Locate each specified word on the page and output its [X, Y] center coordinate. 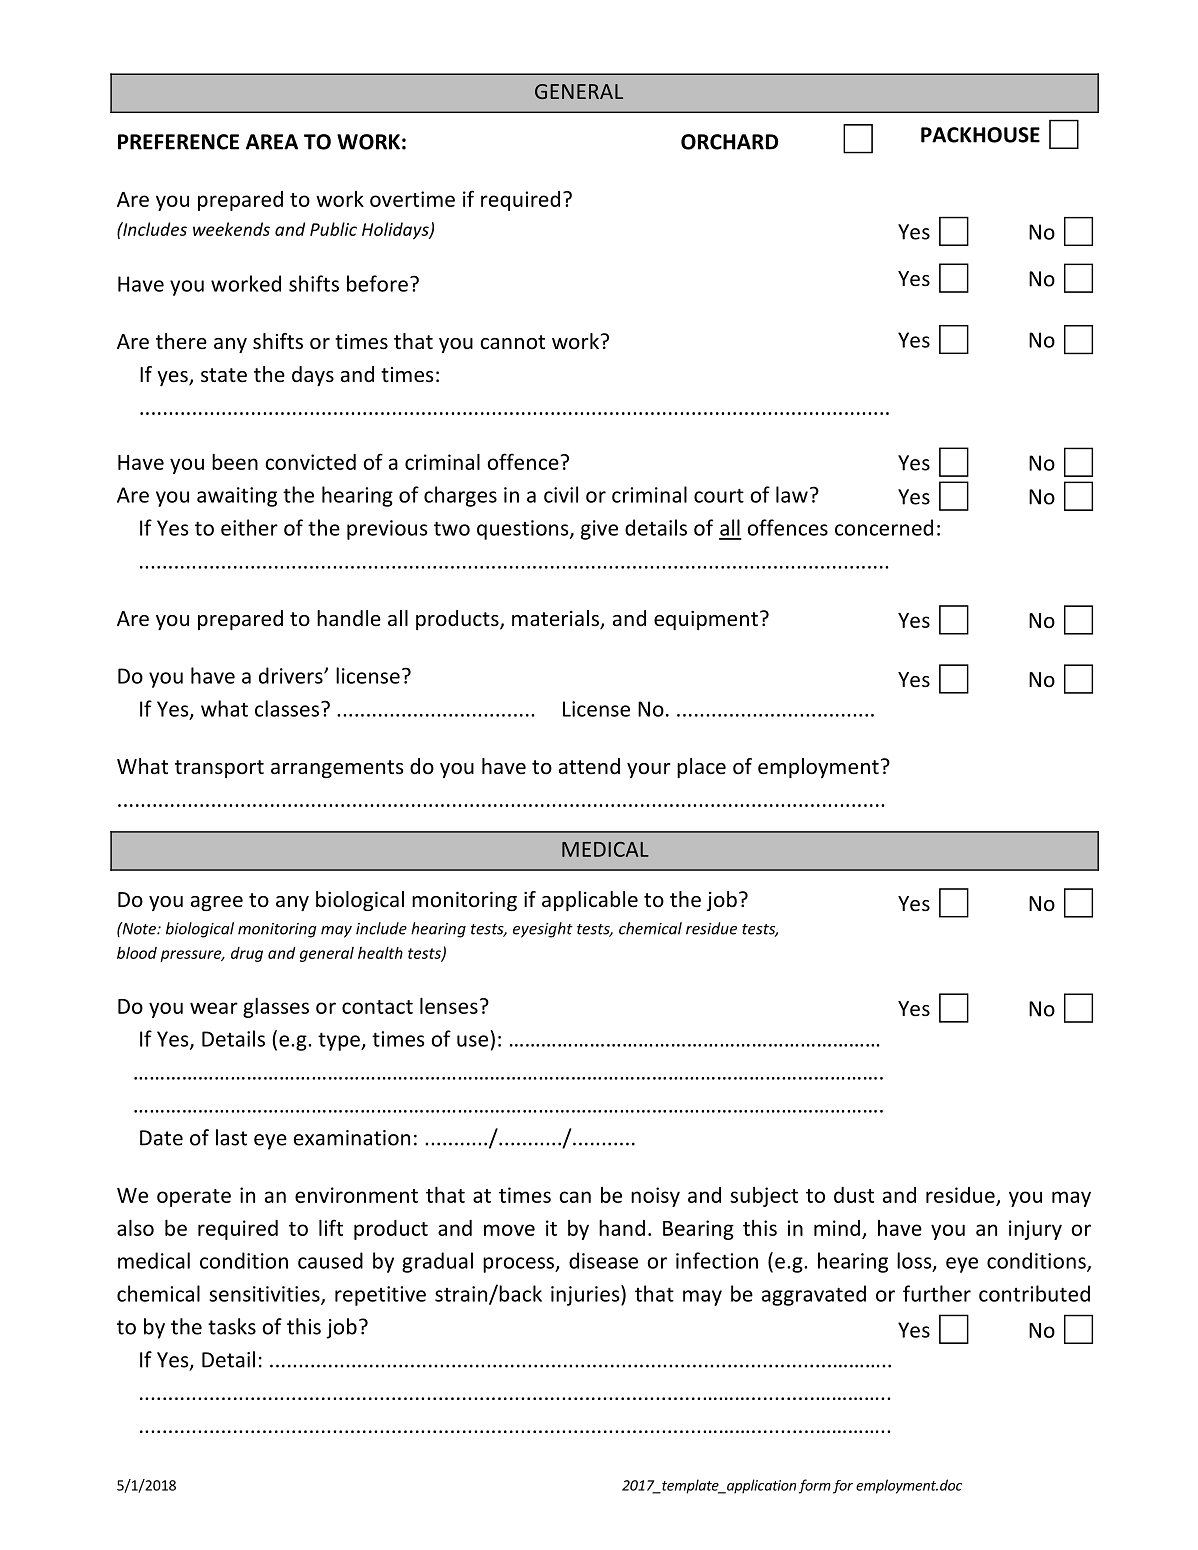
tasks [232, 1326]
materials [556, 619]
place [701, 768]
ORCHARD [729, 142]
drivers [292, 675]
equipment [706, 620]
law [792, 494]
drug [247, 954]
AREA [272, 142]
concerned [884, 527]
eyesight [543, 930]
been [235, 461]
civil [561, 494]
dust [854, 1195]
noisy [655, 1197]
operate [194, 1198]
